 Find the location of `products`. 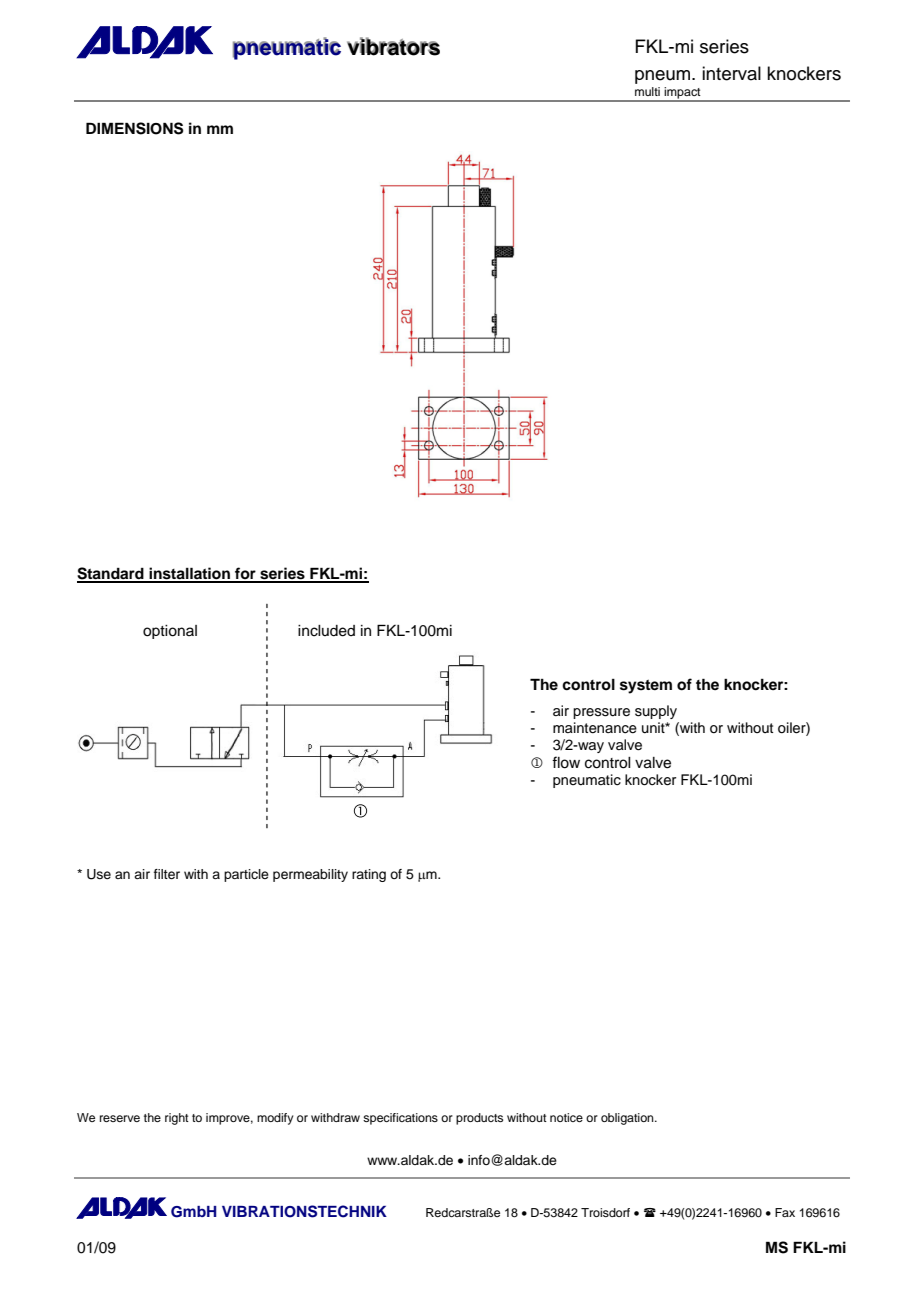

products is located at coordinates (479, 1119).
